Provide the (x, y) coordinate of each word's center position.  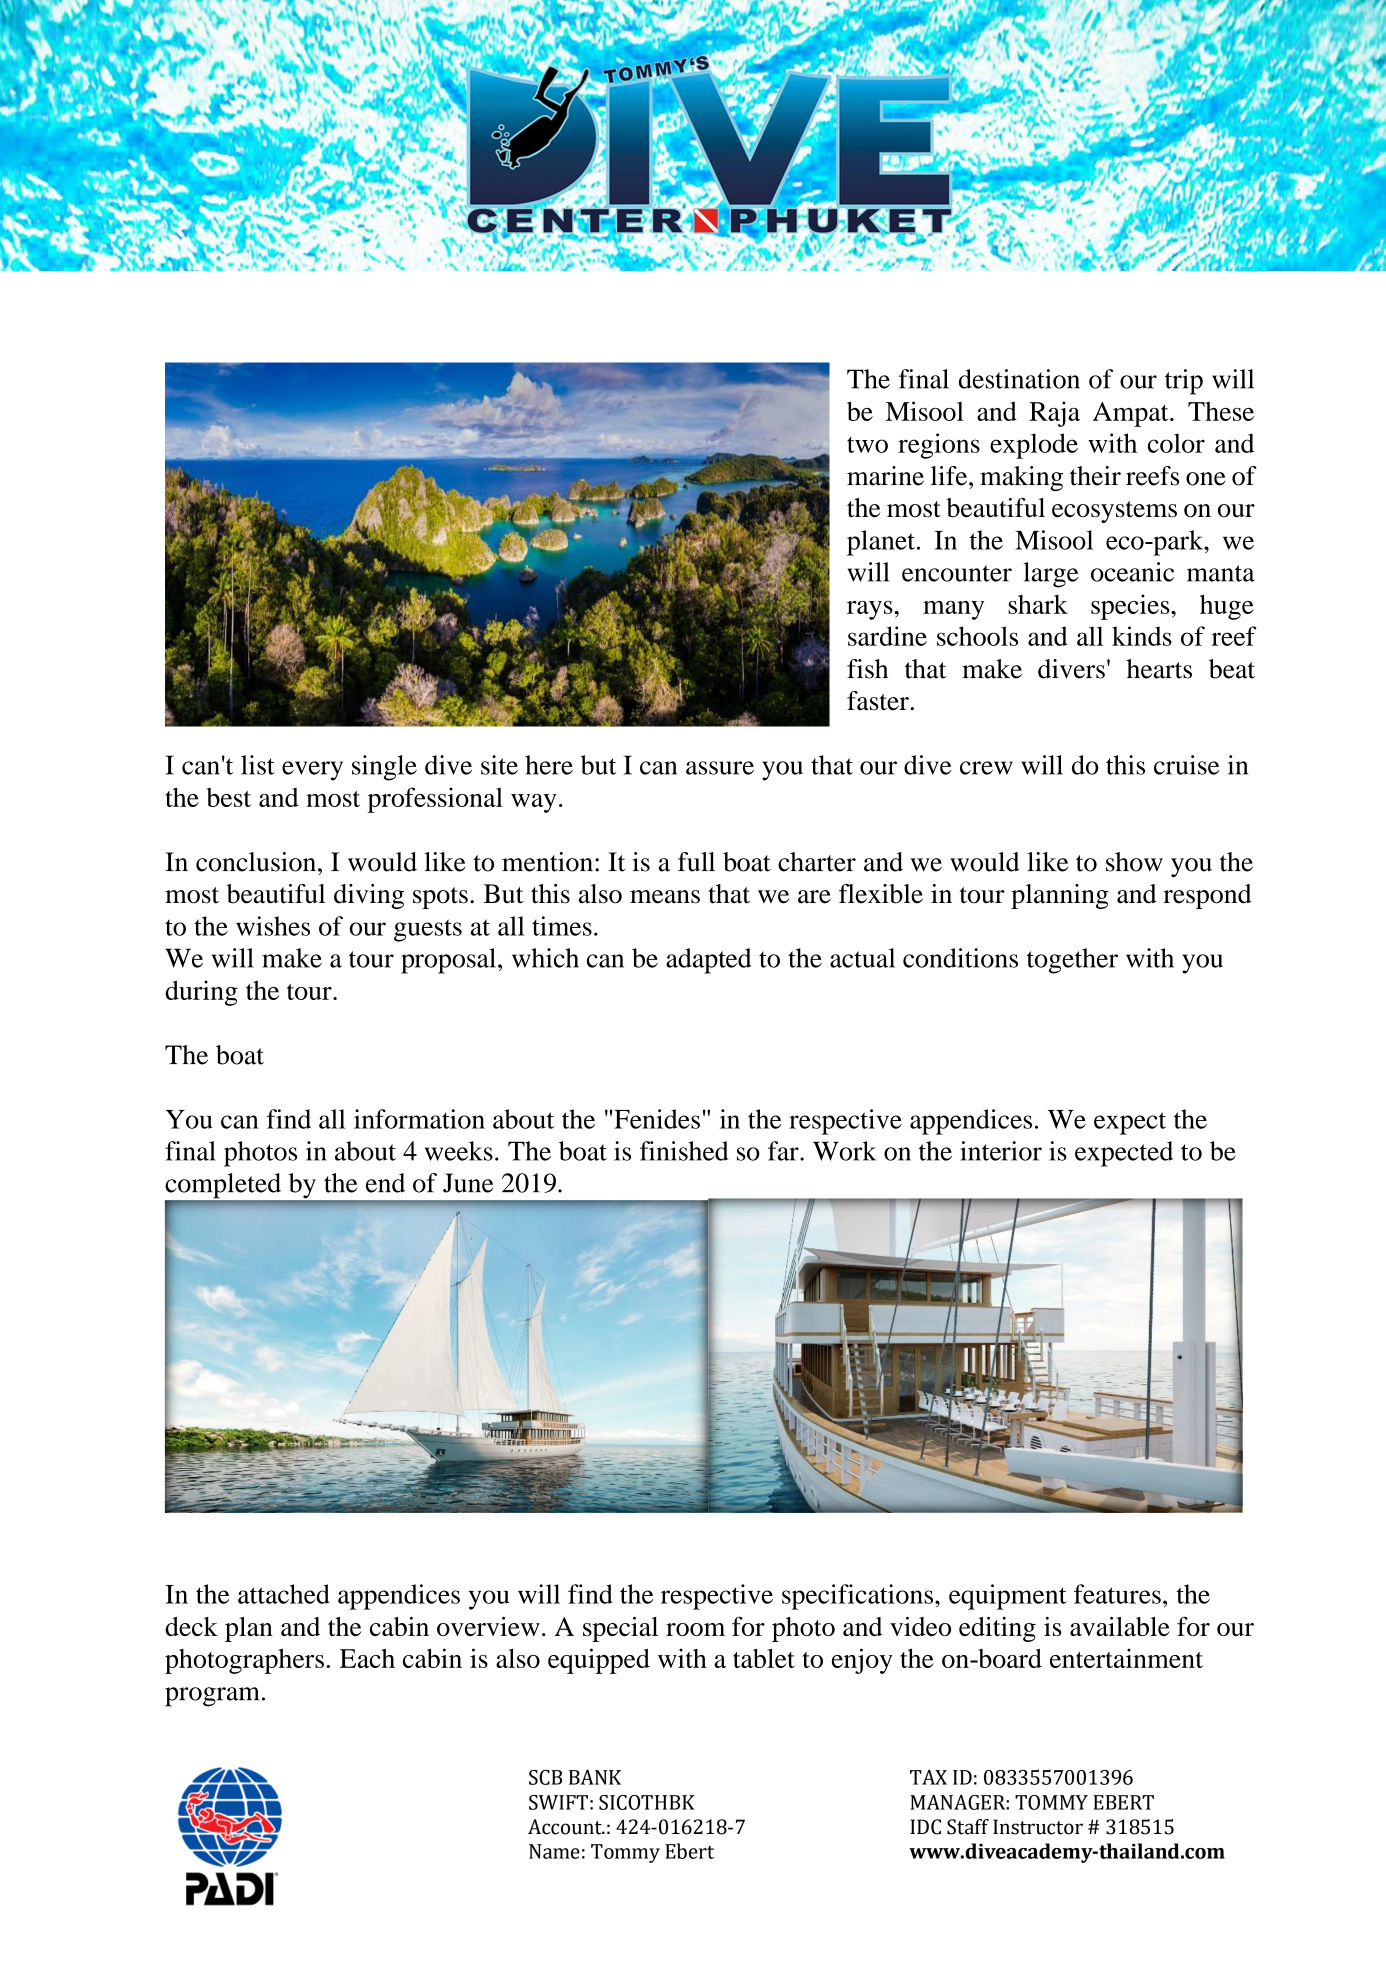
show (1134, 862)
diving (369, 896)
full (696, 862)
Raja (1054, 414)
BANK (595, 1777)
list (258, 765)
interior (1001, 1151)
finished (684, 1151)
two (867, 445)
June (468, 1183)
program (212, 1697)
